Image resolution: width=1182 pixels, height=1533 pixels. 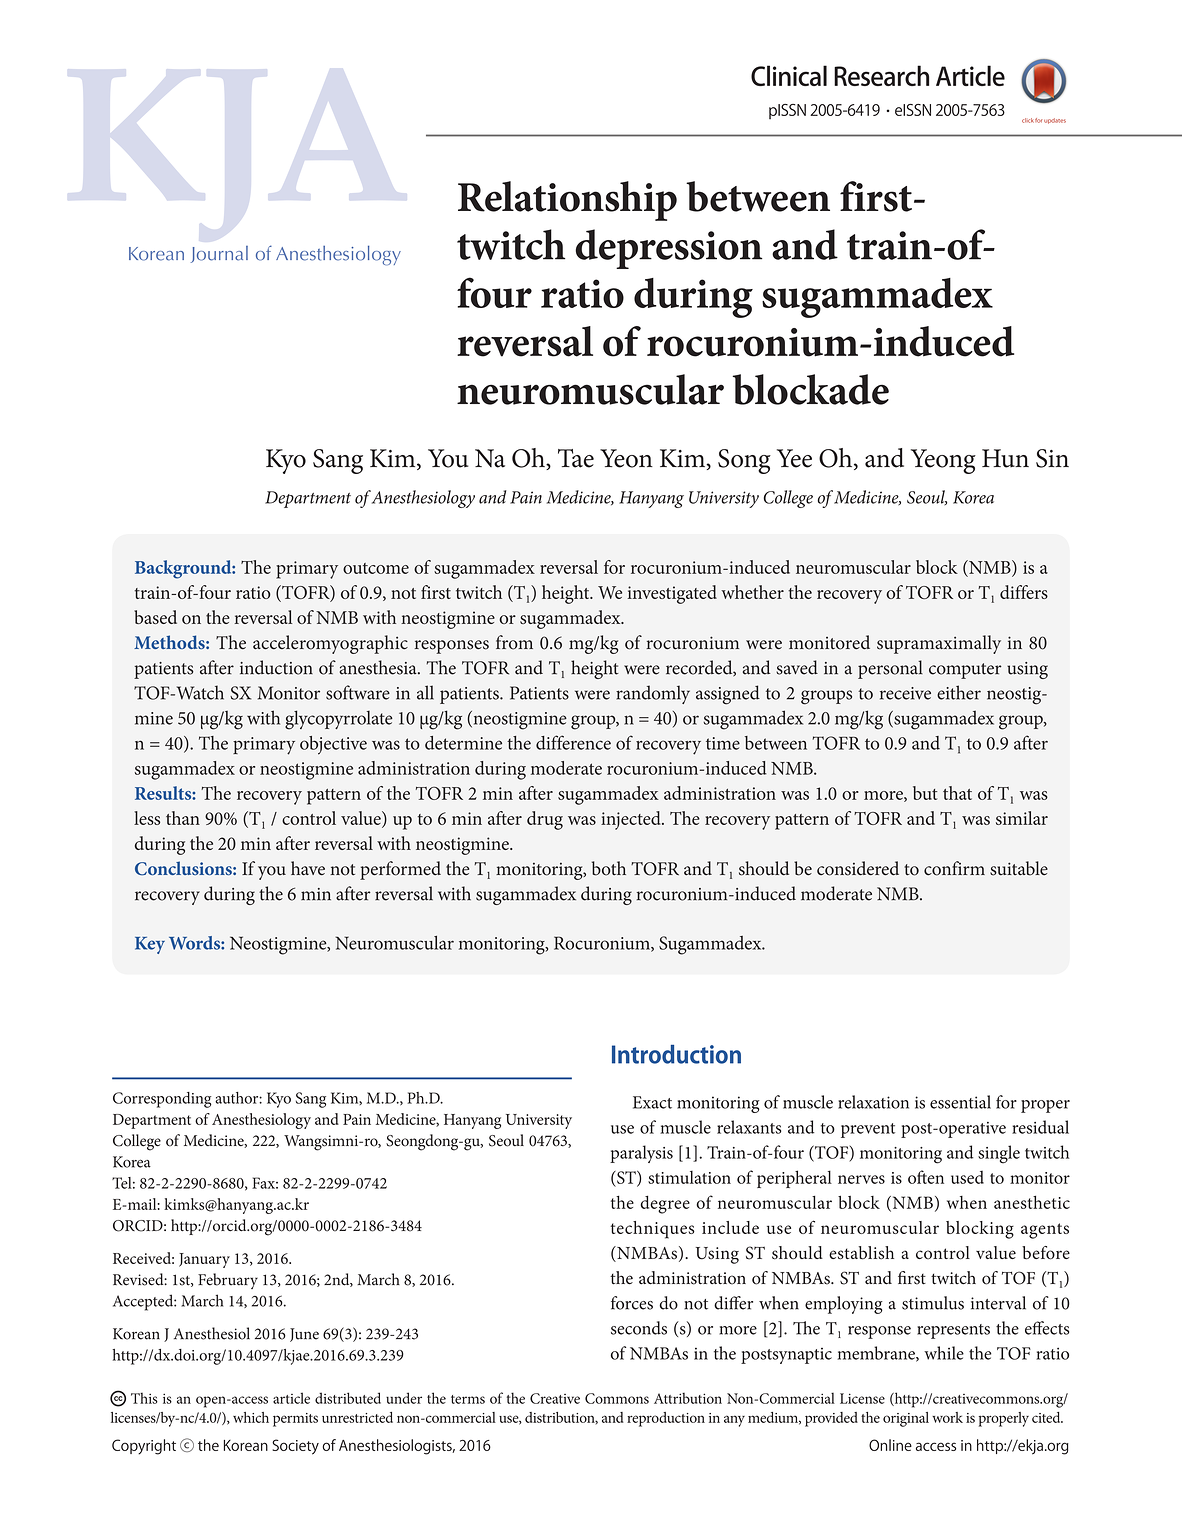 What do you see at coordinates (567, 201) in the page?
I see `Relationship` at bounding box center [567, 201].
